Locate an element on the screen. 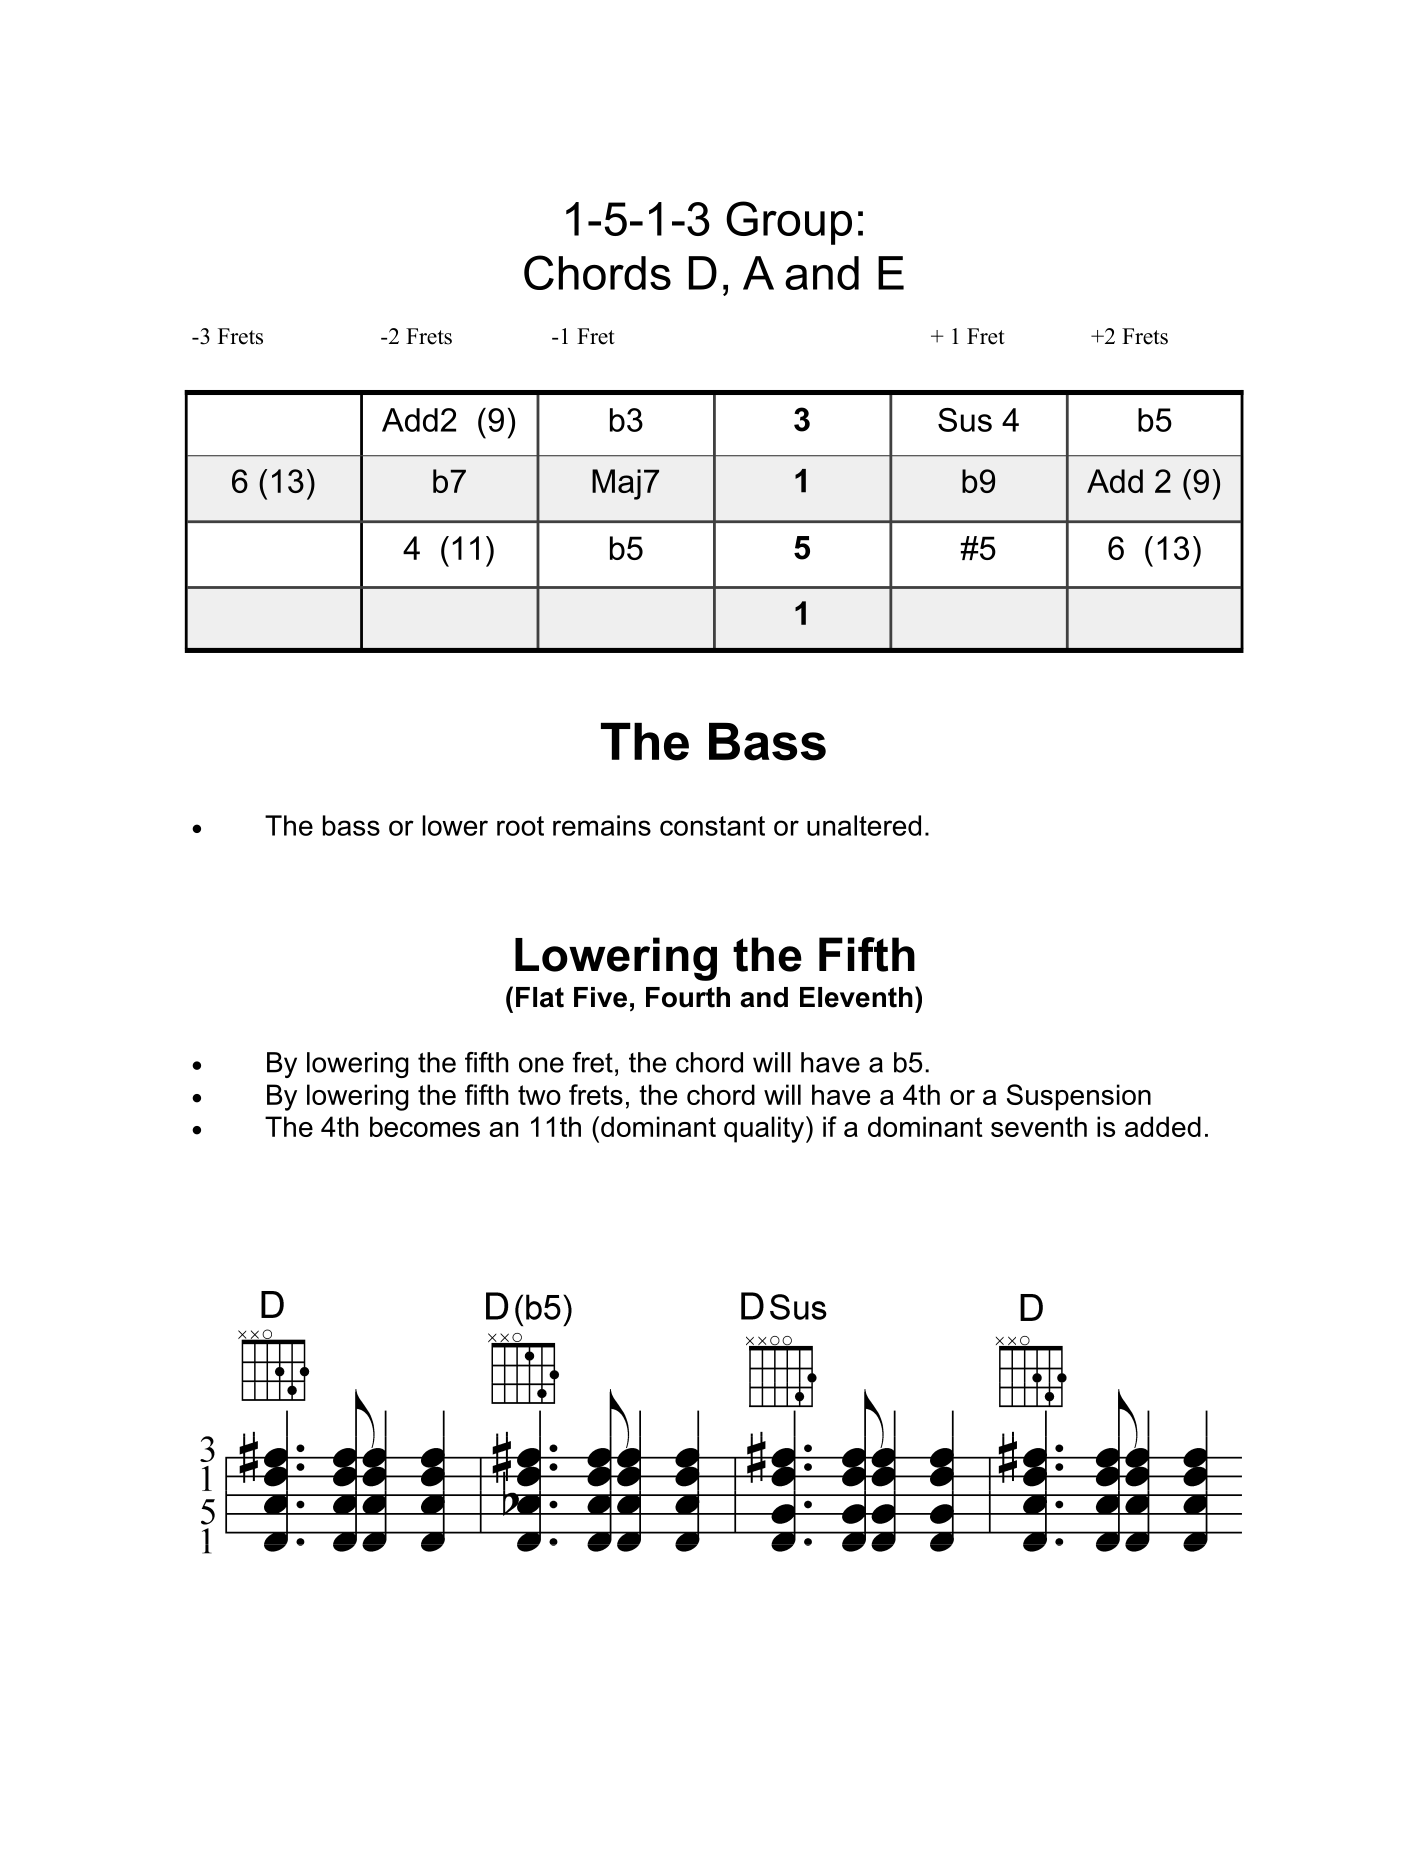 The width and height of the screenshot is (1426, 1852). constant is located at coordinates (712, 826).
